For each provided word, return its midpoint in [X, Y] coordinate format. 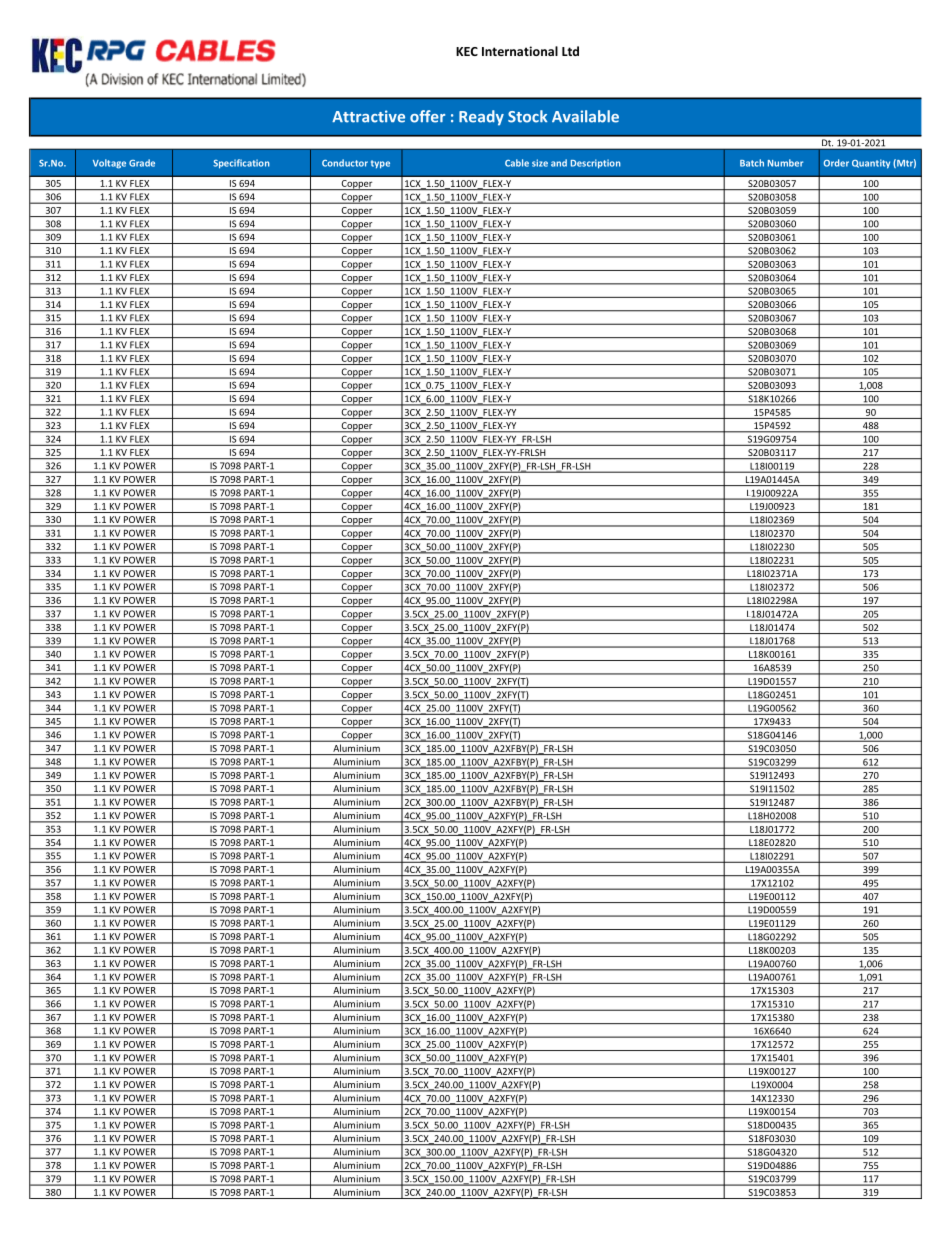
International [520, 51]
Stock [527, 116]
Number [785, 163]
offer [427, 116]
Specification [241, 164]
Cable [517, 163]
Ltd [570, 51]
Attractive [368, 116]
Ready [481, 118]
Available [585, 116]
